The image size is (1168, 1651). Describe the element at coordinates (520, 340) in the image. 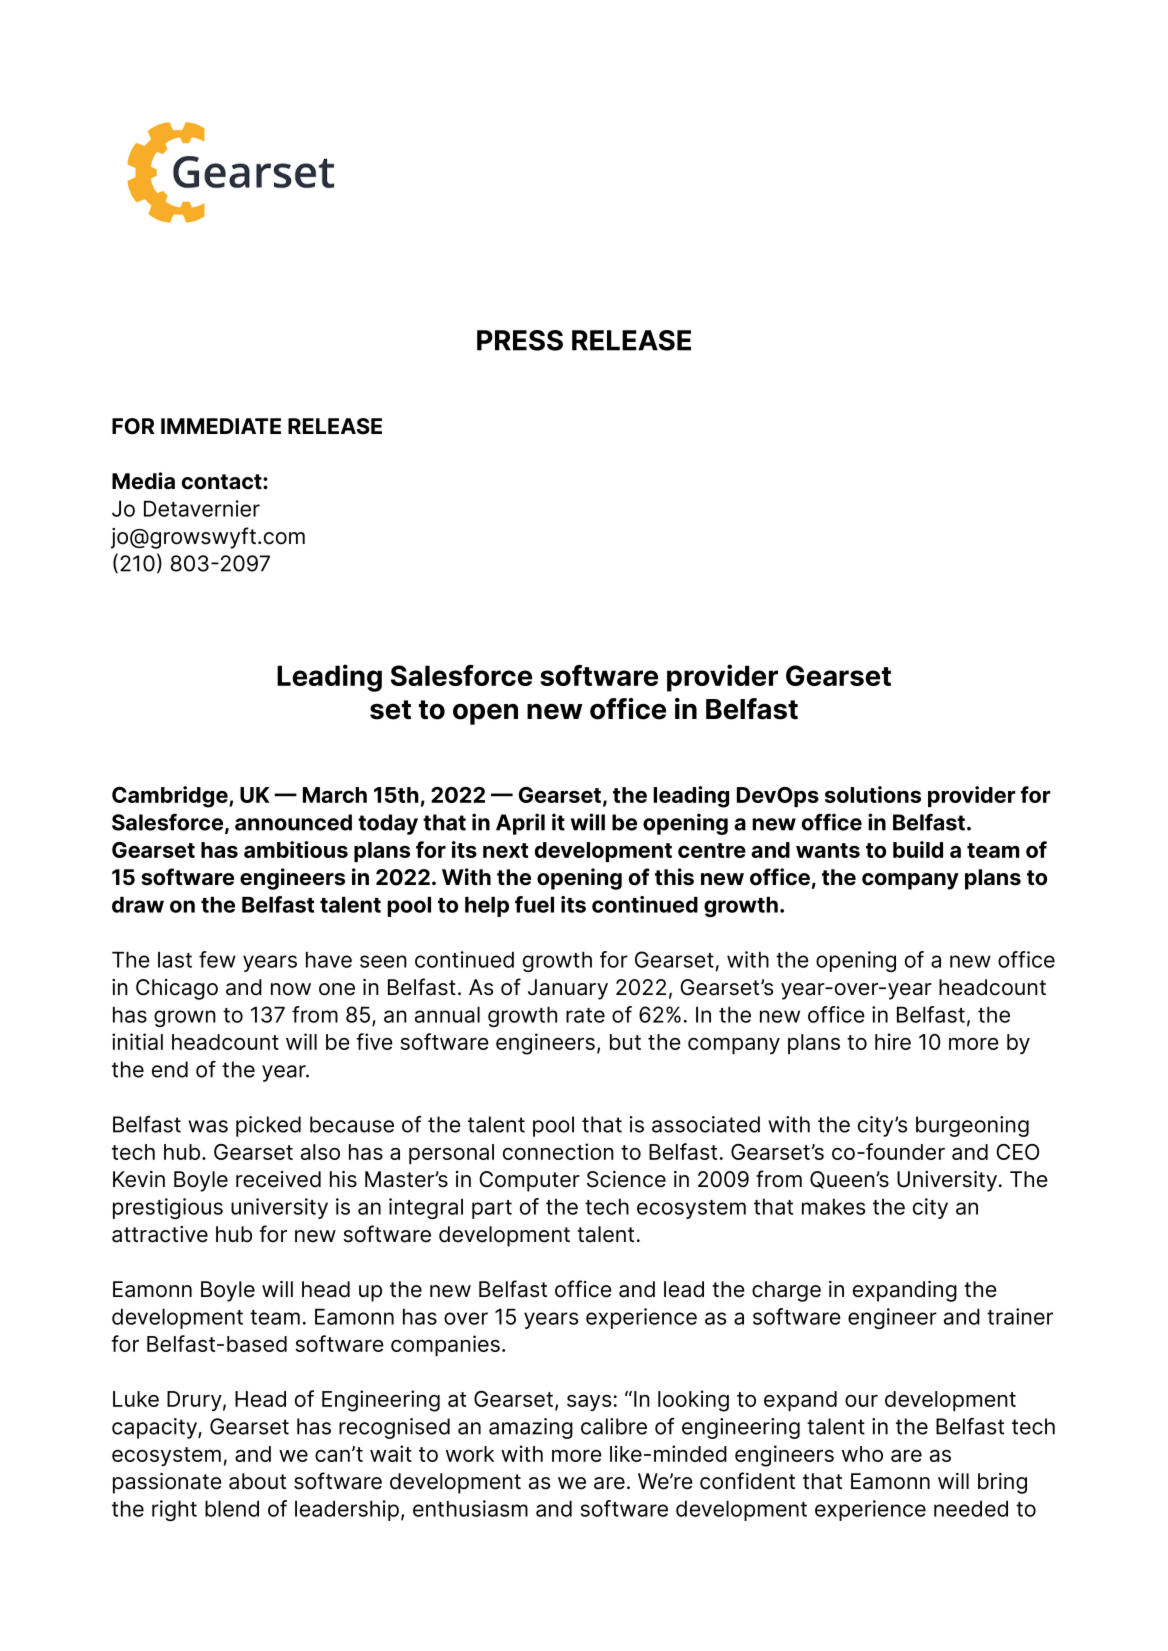

I see `PRESS` at that location.
